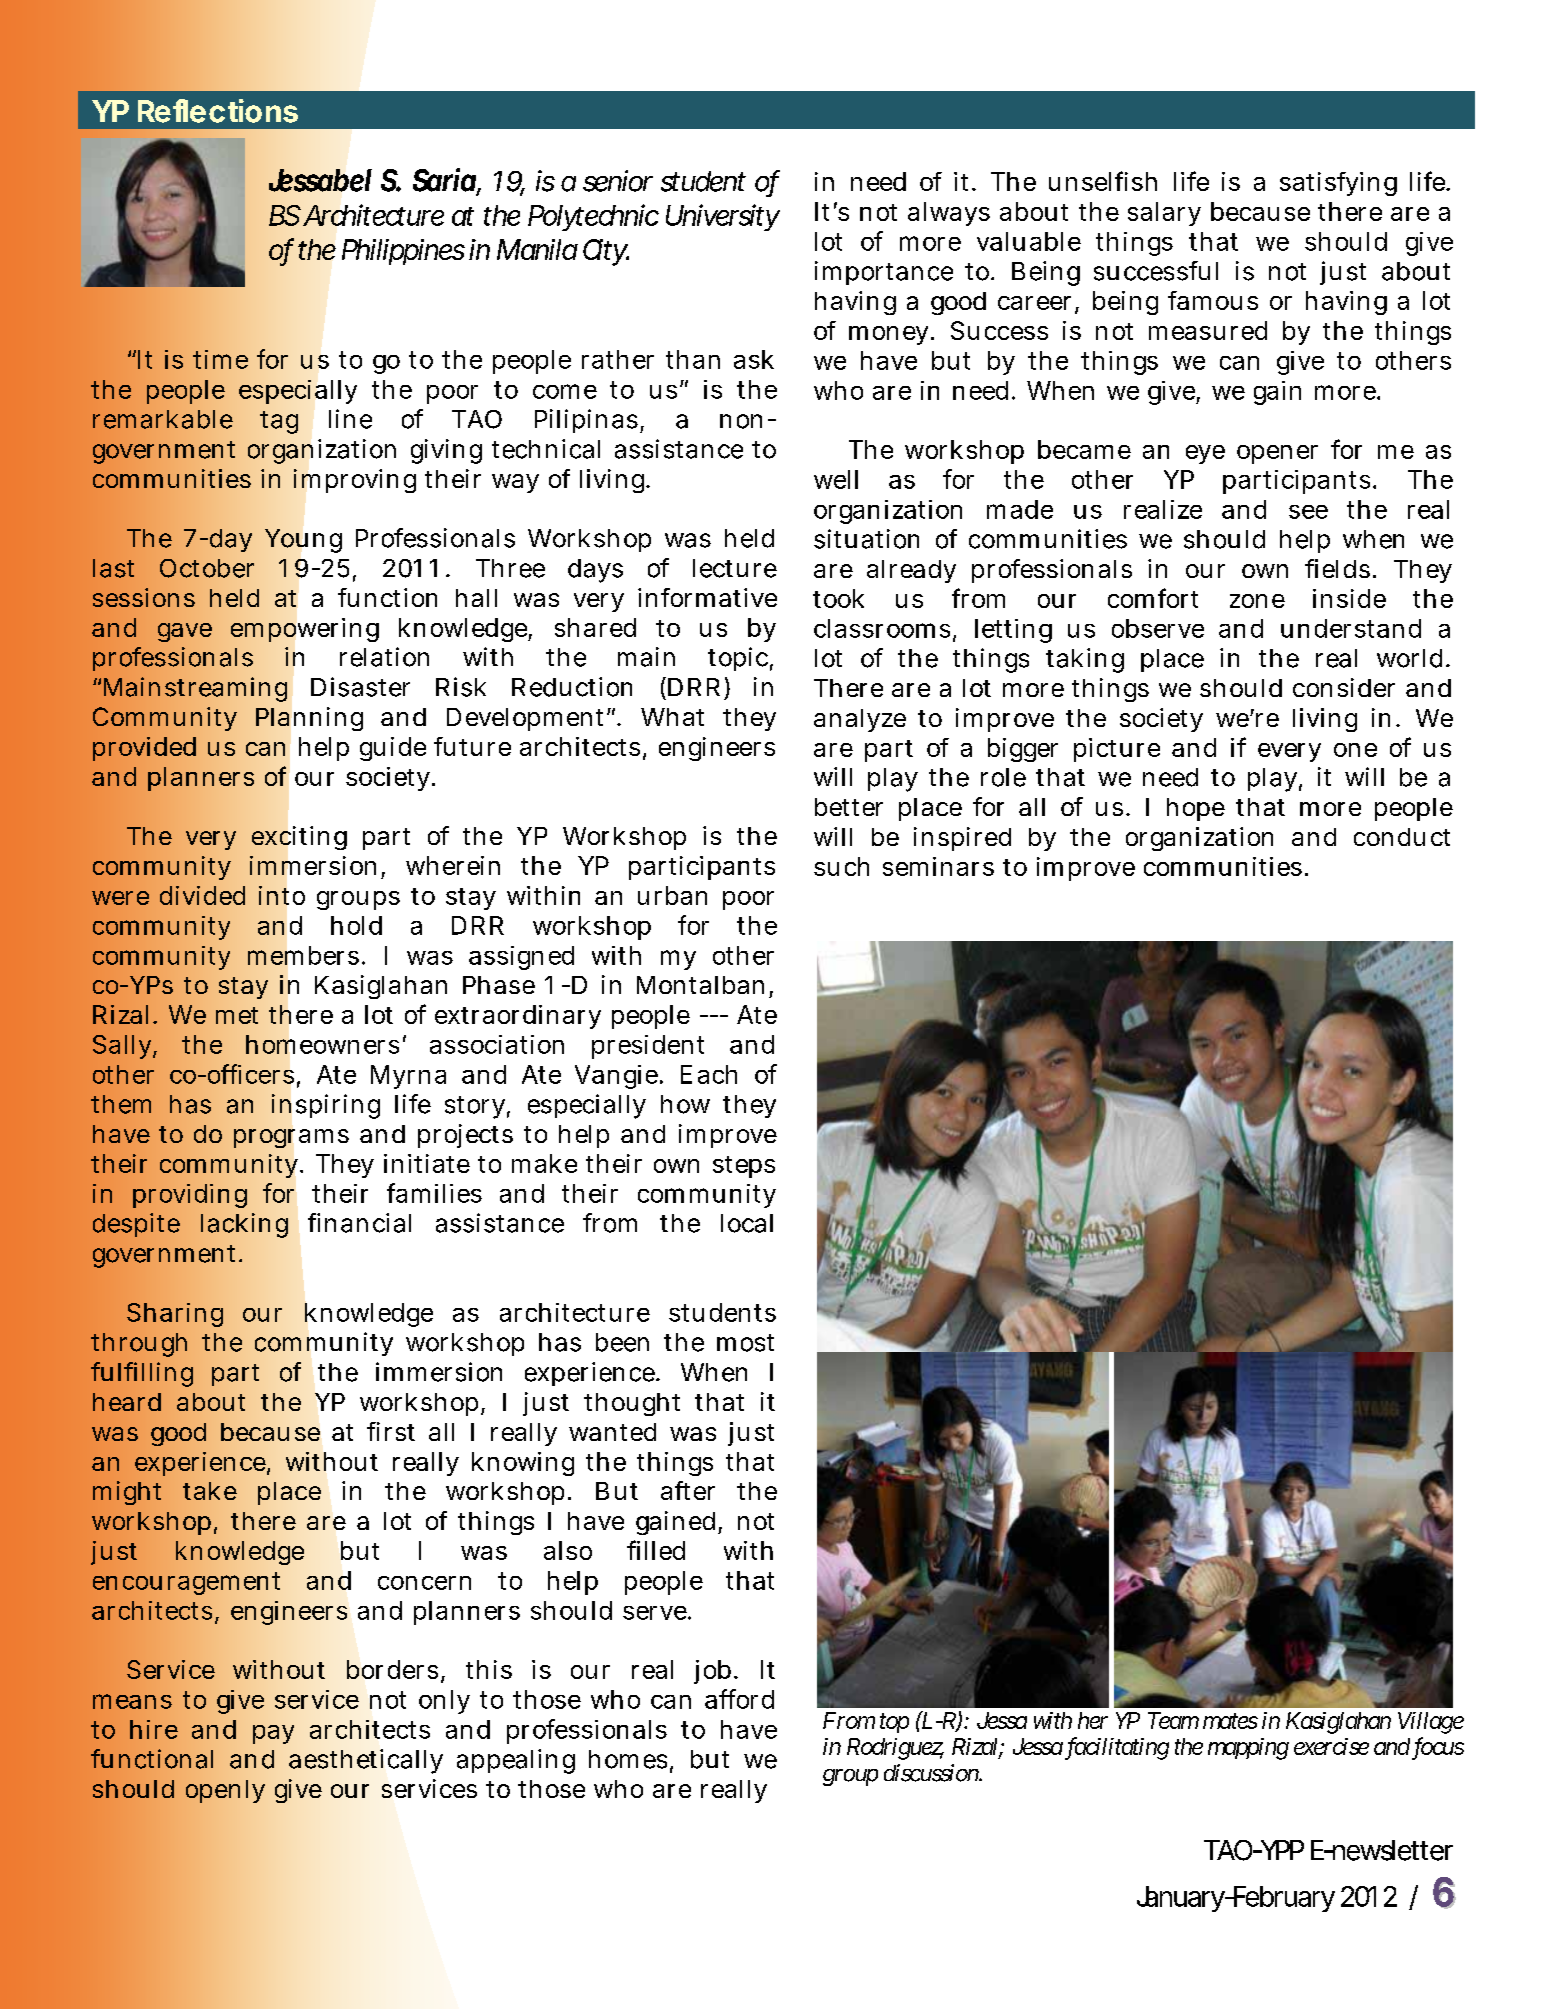 This screenshot has width=1553, height=2009. Describe the element at coordinates (1402, 837) in the screenshot. I see `conduct` at that location.
